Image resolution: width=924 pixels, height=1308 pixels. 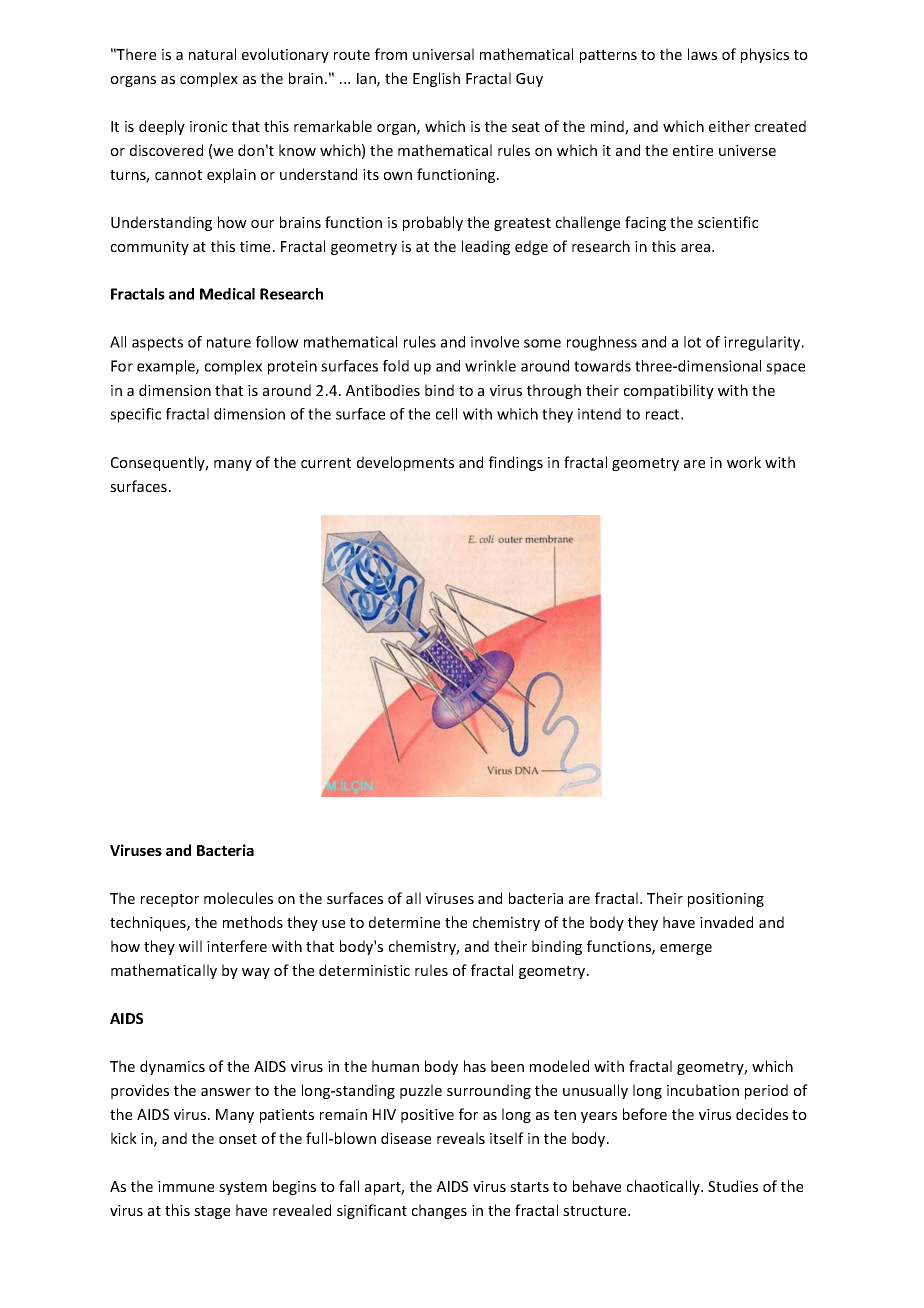 What do you see at coordinates (326, 463) in the image?
I see `current` at bounding box center [326, 463].
